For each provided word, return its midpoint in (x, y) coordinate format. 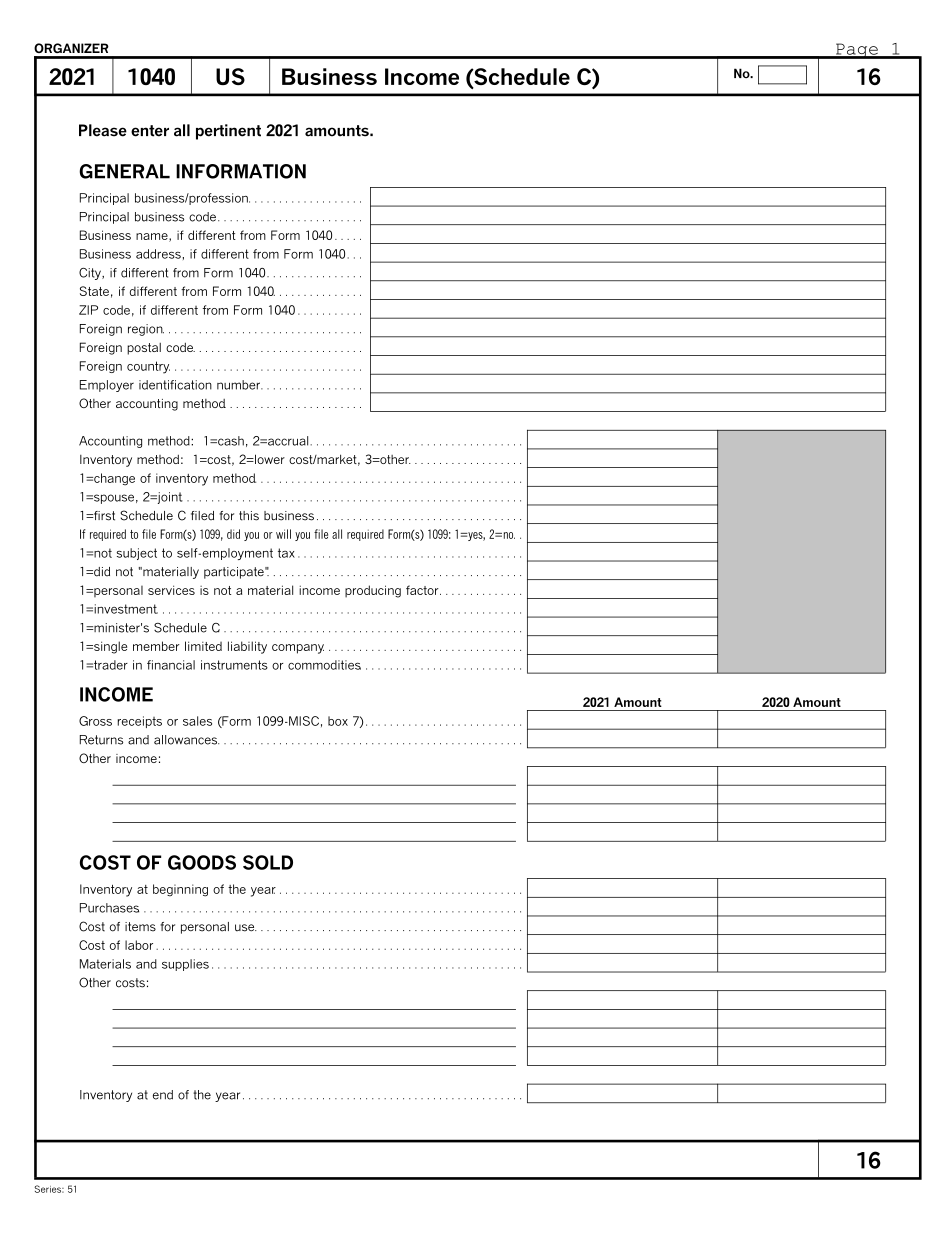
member (156, 646)
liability (247, 647)
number (240, 385)
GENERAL (124, 171)
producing (373, 591)
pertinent (228, 132)
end (163, 1095)
